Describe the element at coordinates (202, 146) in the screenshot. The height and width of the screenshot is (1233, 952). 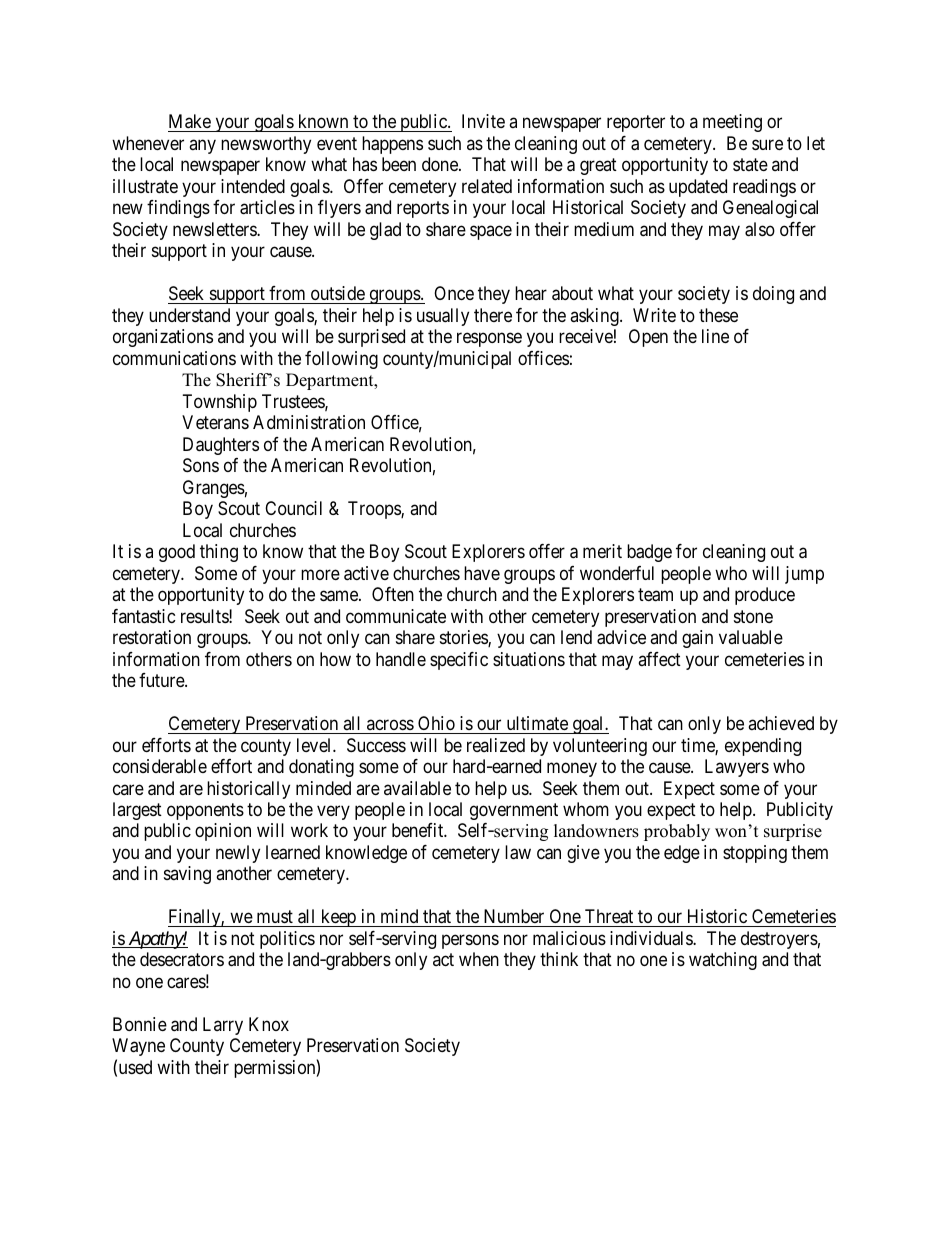
I see `any` at that location.
